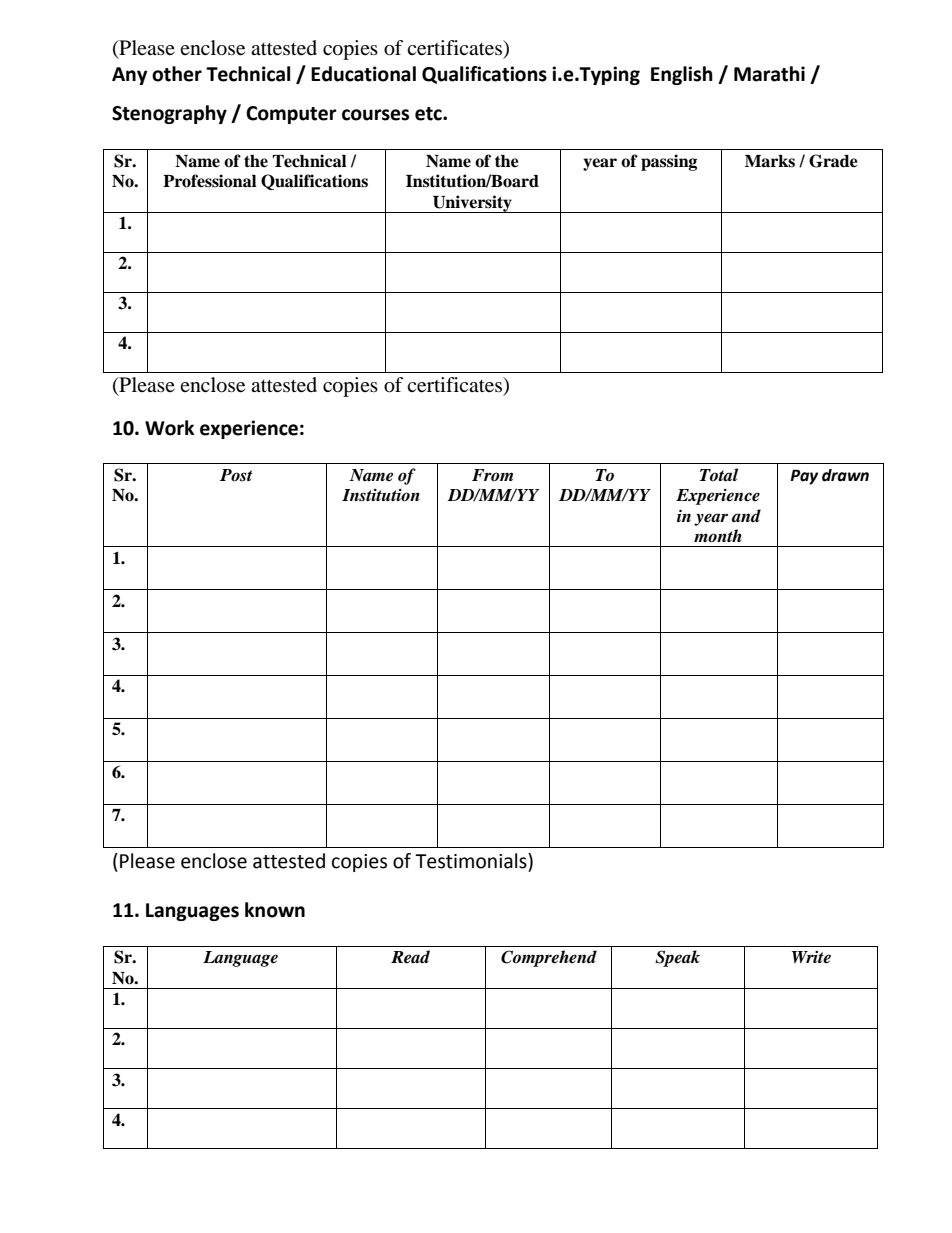  Describe the element at coordinates (177, 74) in the screenshot. I see `other` at that location.
